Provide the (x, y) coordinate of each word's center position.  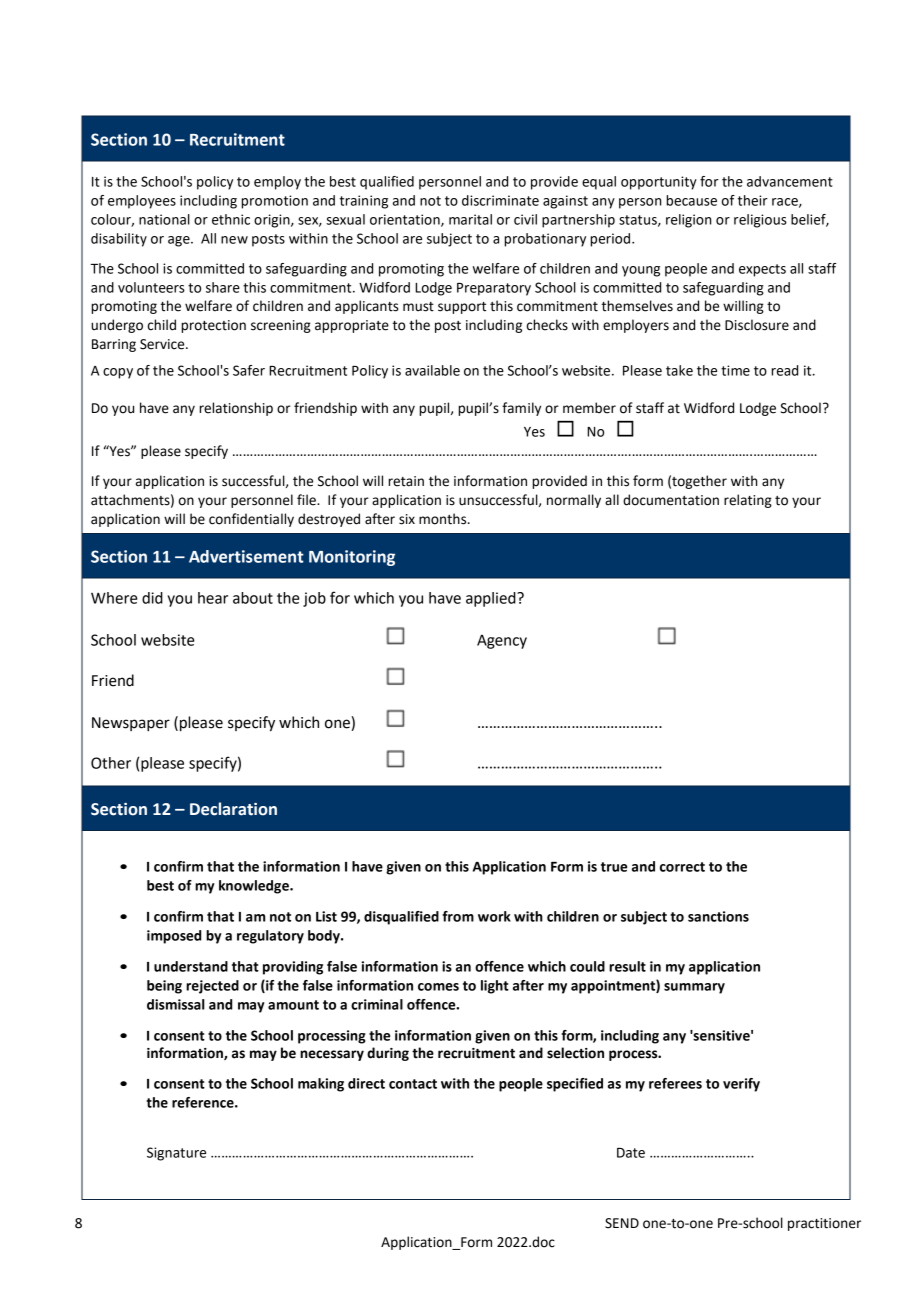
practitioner (824, 1224)
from (458, 916)
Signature (176, 1154)
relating (748, 501)
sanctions (718, 916)
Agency (502, 642)
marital (470, 219)
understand (191, 966)
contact (413, 1084)
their (753, 200)
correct (682, 867)
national (164, 219)
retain (406, 481)
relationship (236, 409)
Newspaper (131, 724)
